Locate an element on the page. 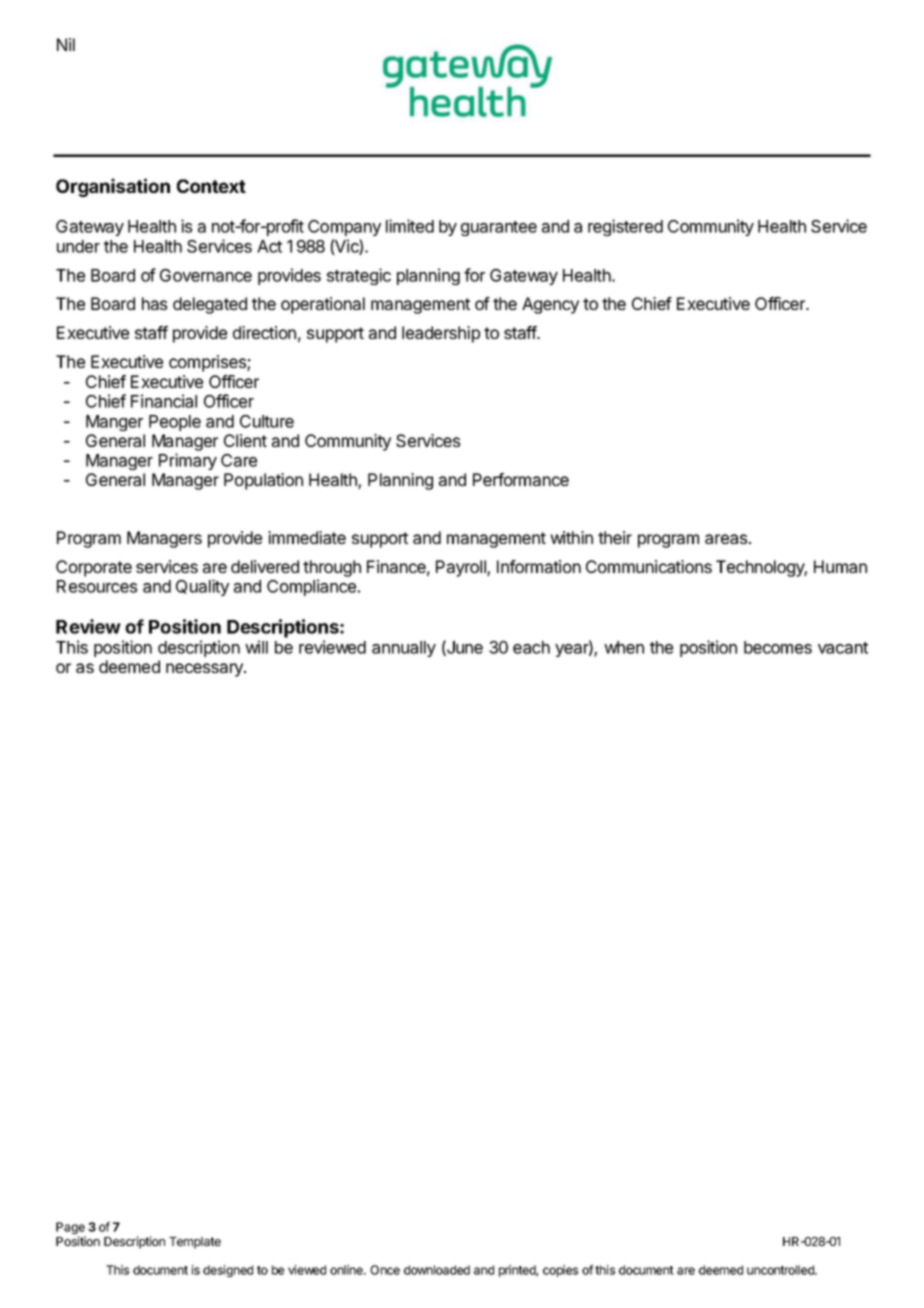 Image resolution: width=924 pixels, height=1308 pixels. necessary is located at coordinates (205, 670).
